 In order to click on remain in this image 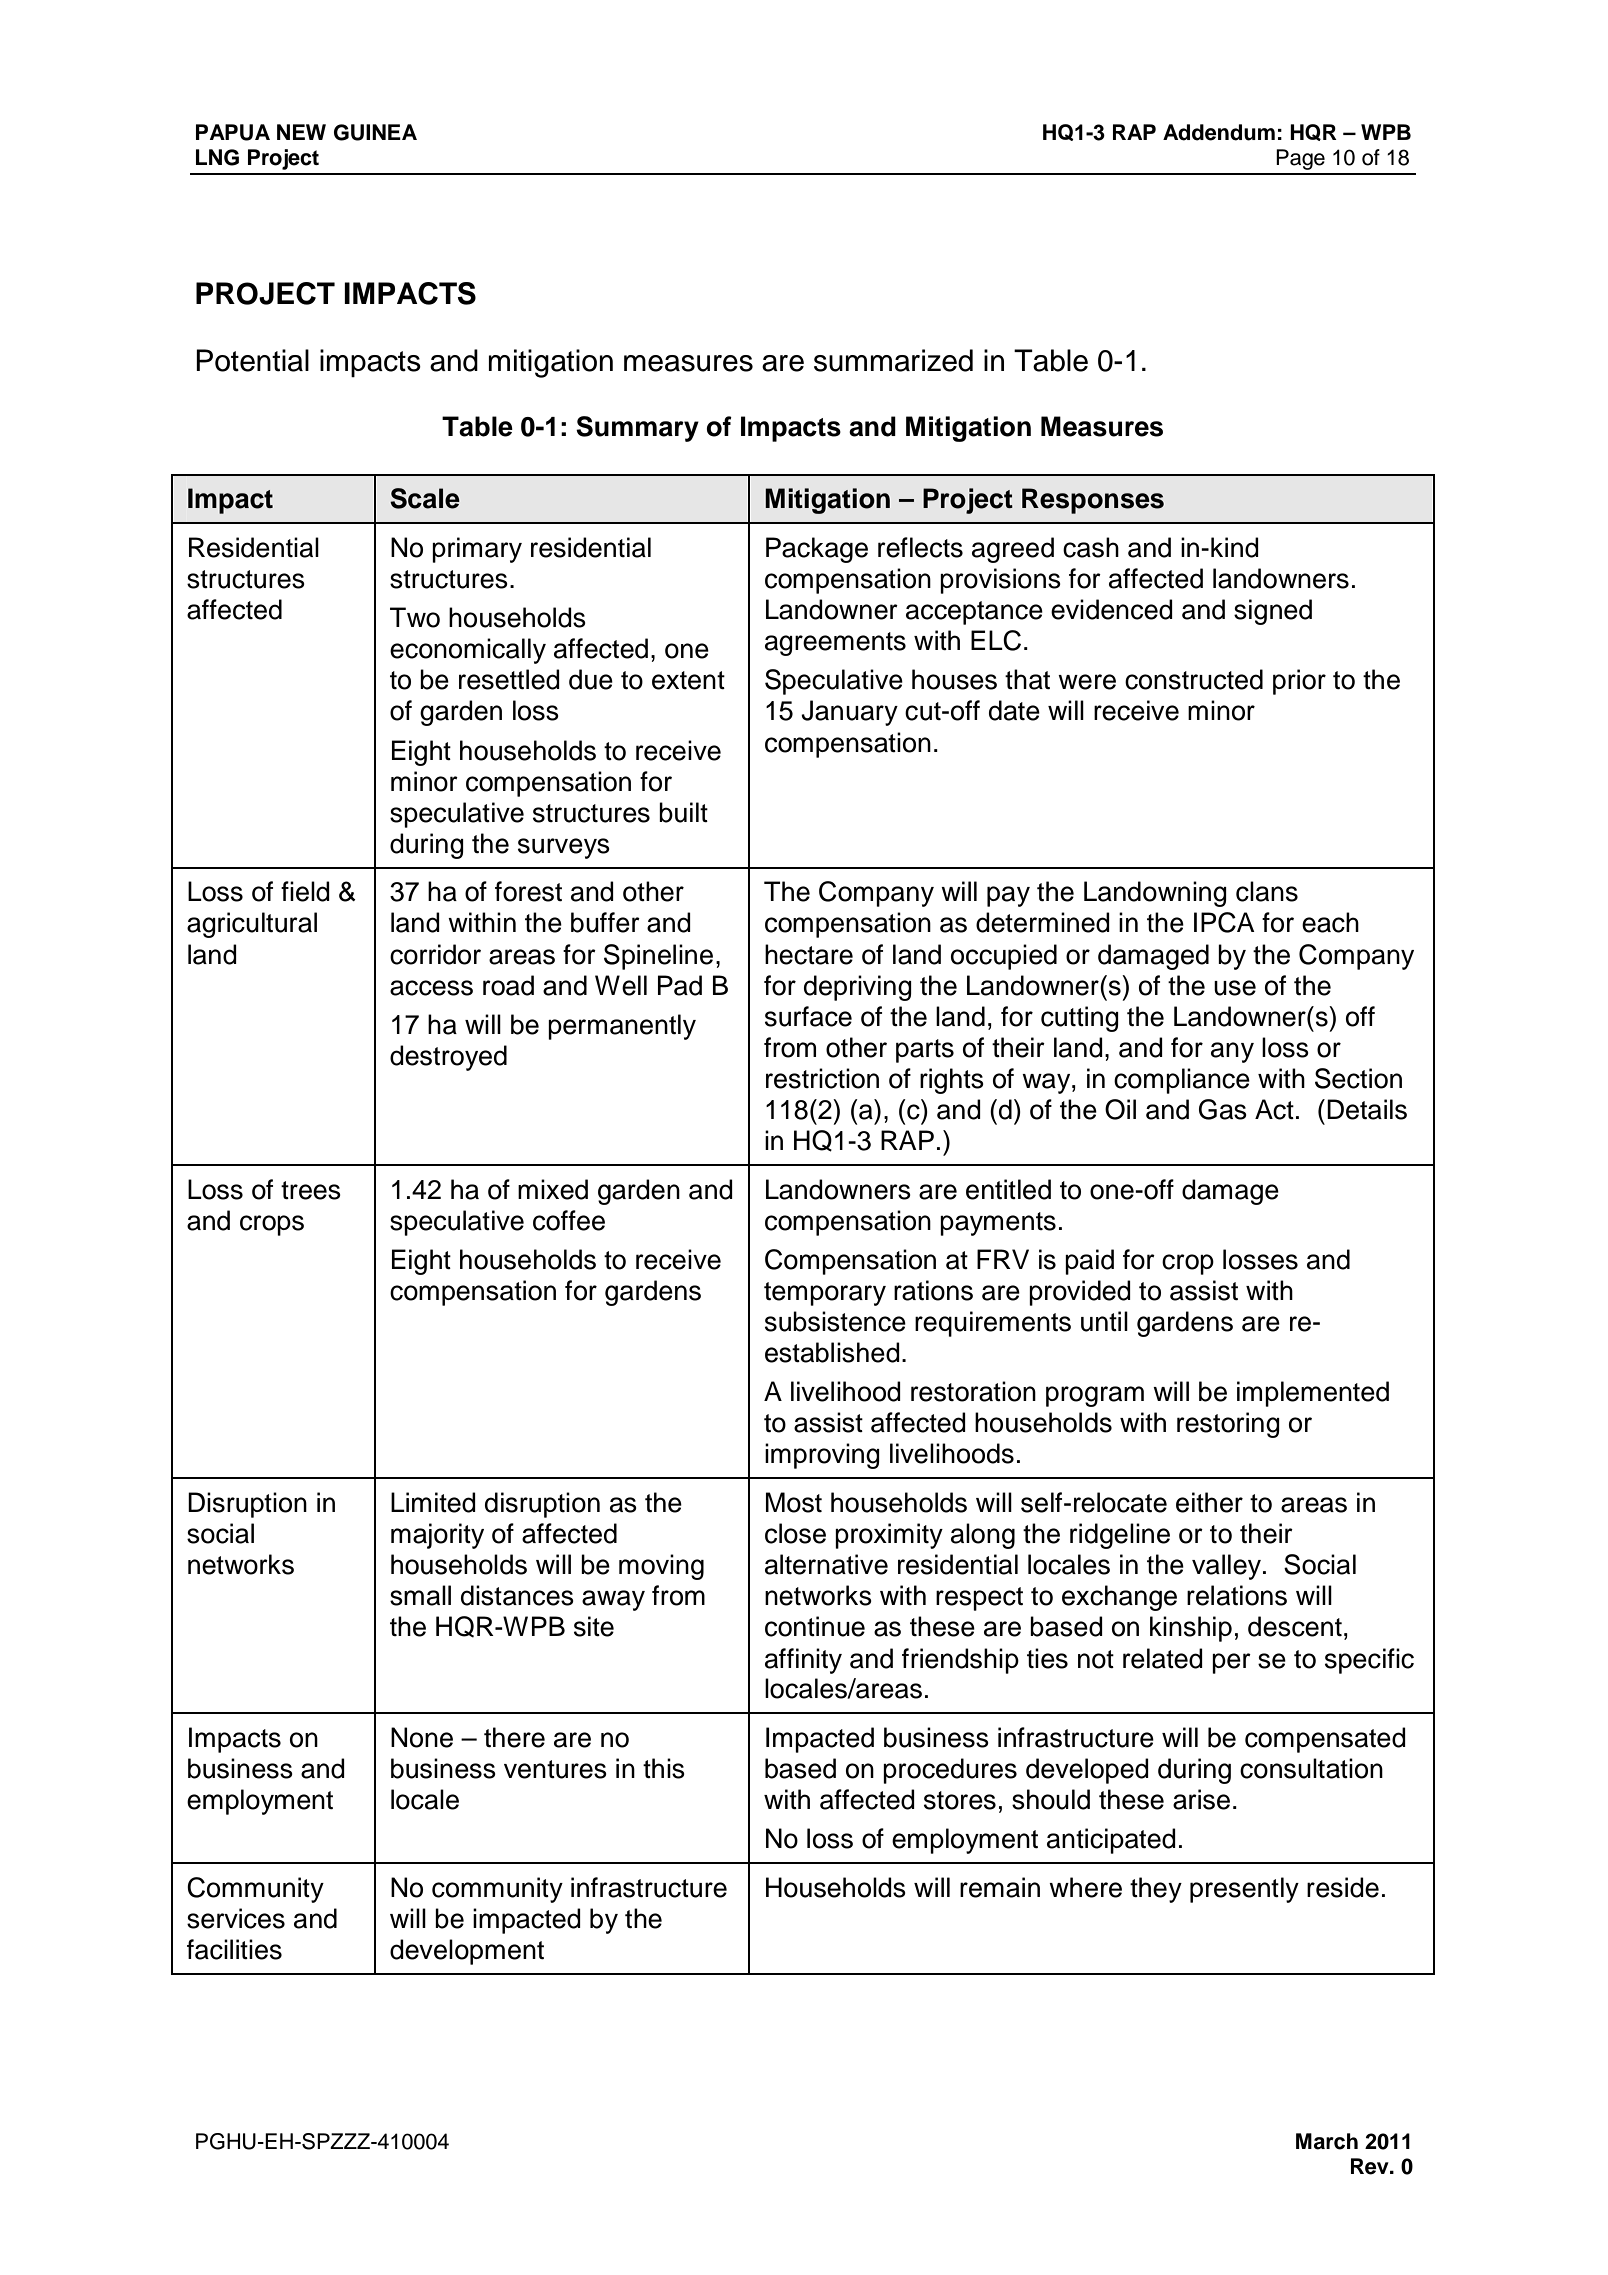, I will do `click(1000, 1887)`.
